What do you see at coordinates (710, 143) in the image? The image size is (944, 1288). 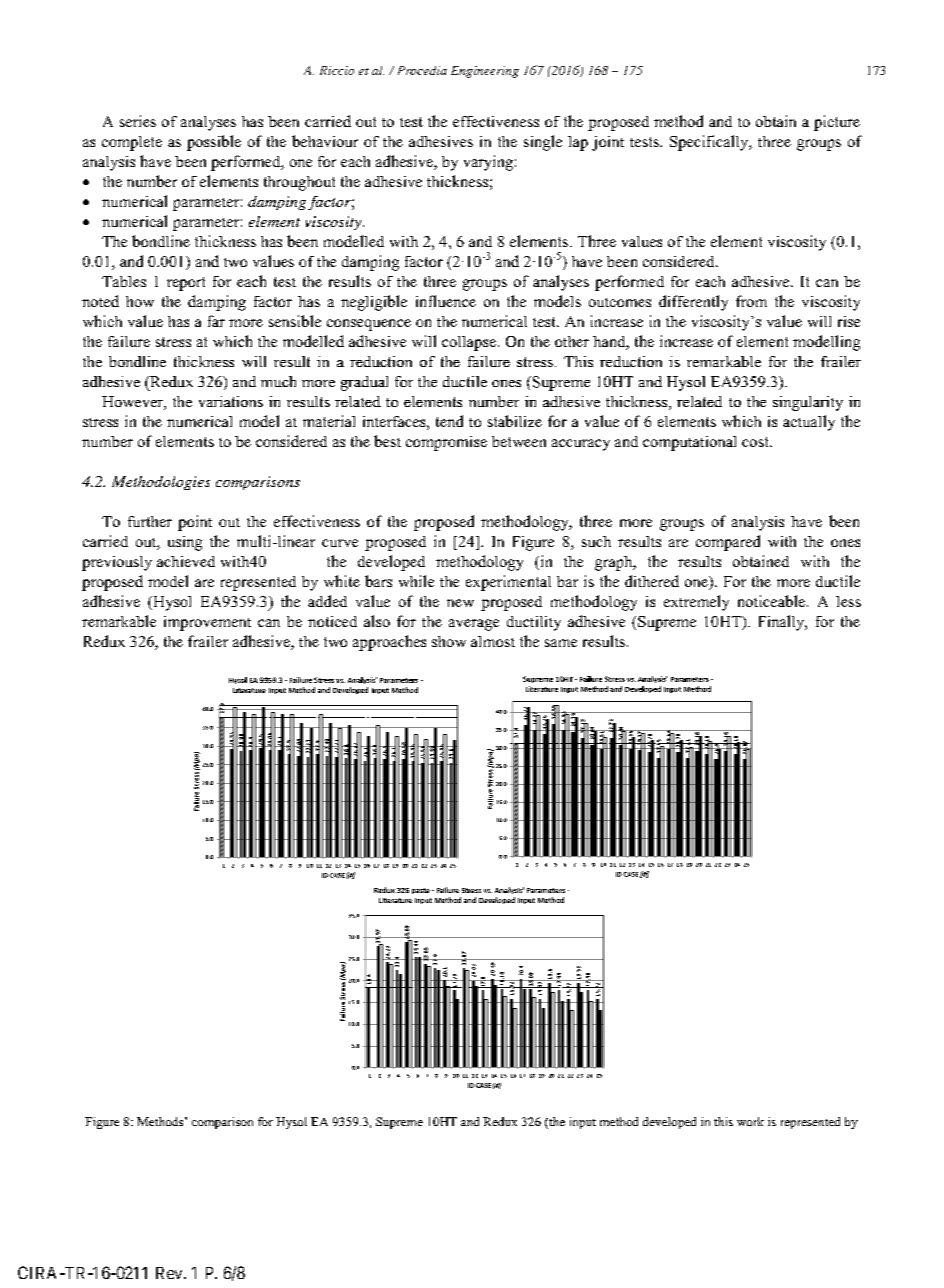 I see `Specifically` at bounding box center [710, 143].
